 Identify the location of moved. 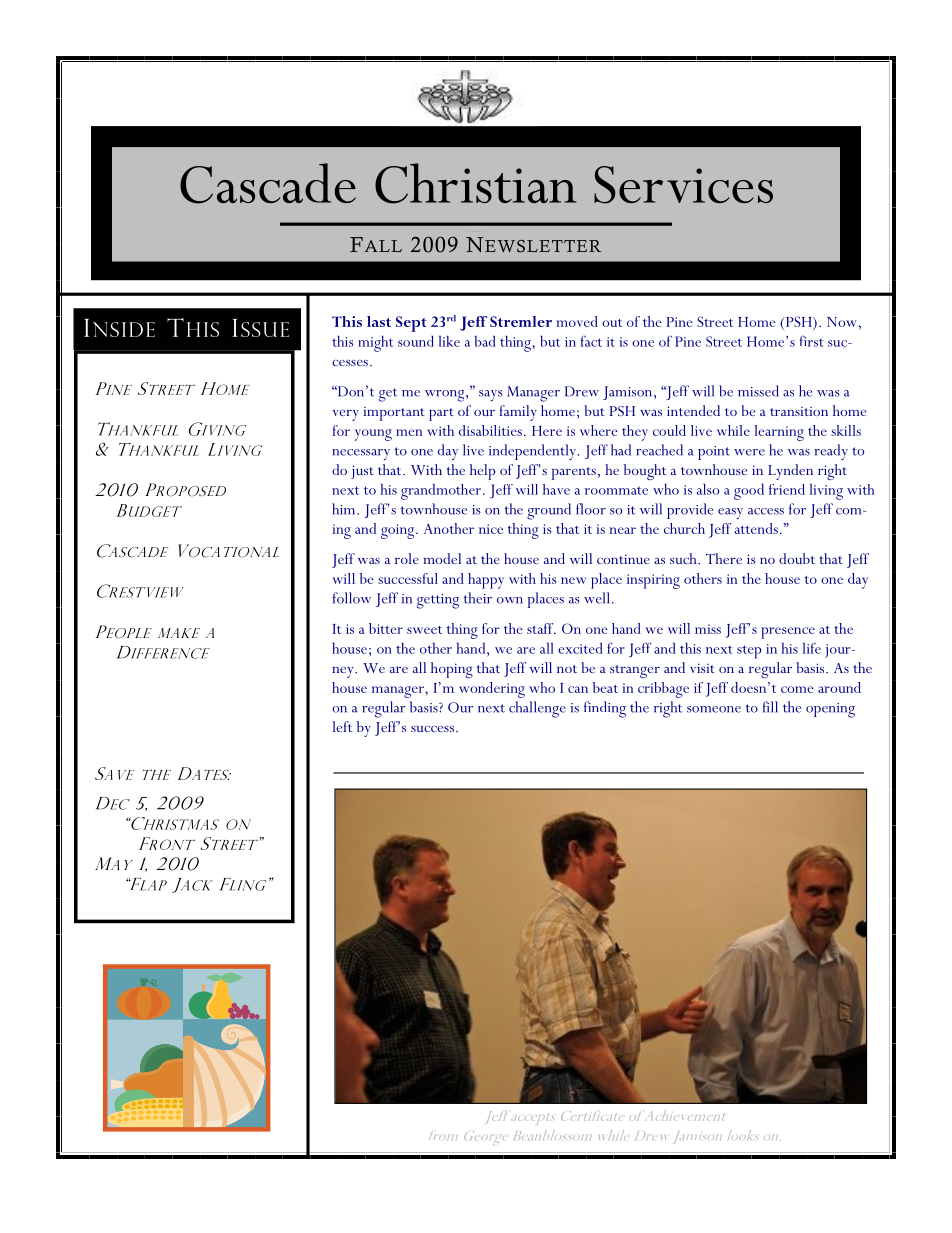
(577, 321).
